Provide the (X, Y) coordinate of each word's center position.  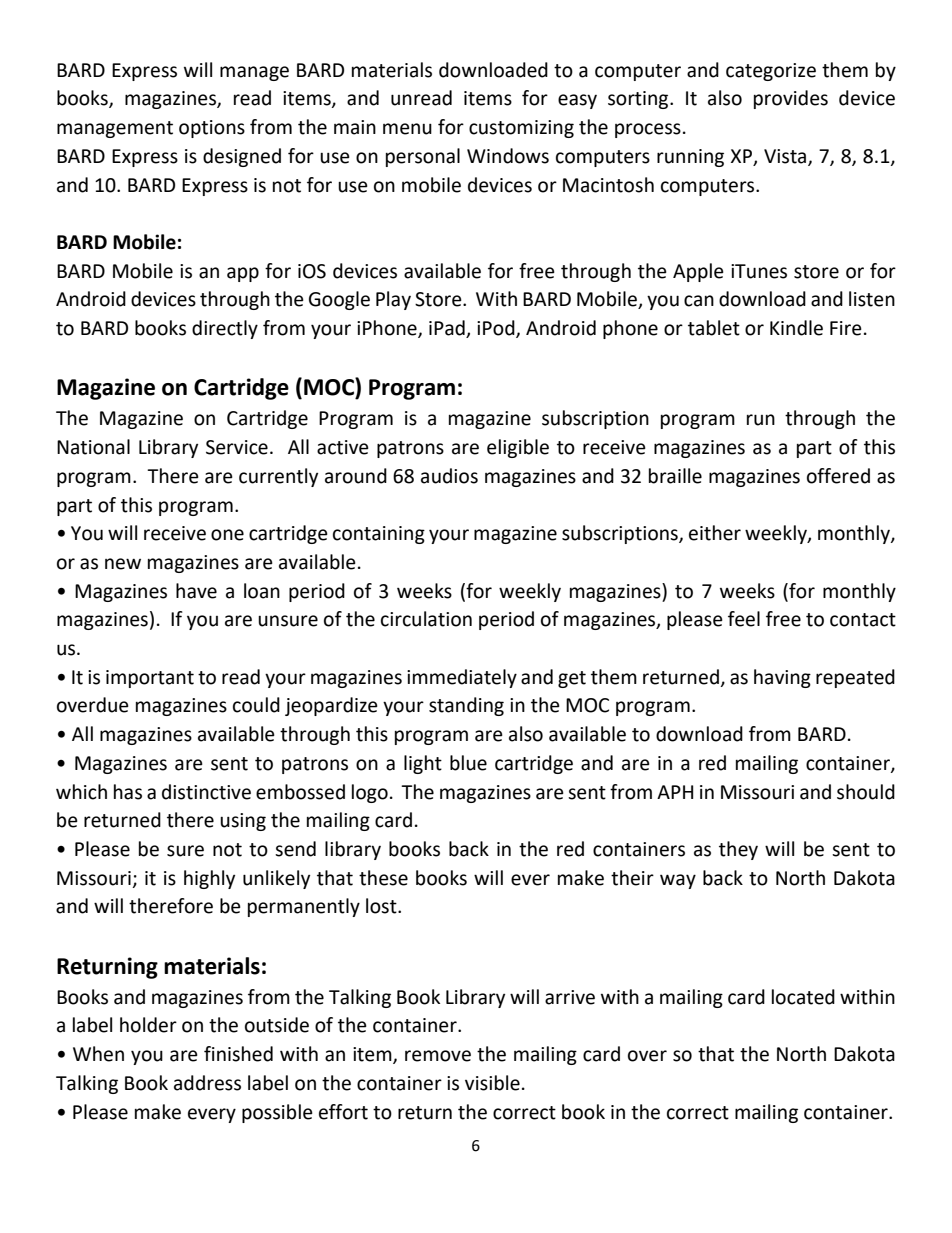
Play (393, 300)
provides (791, 99)
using (243, 822)
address (207, 1083)
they (738, 850)
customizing (521, 129)
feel (744, 619)
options (212, 129)
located (803, 997)
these (383, 878)
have (196, 591)
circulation (426, 619)
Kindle (796, 328)
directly (225, 329)
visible (492, 1083)
